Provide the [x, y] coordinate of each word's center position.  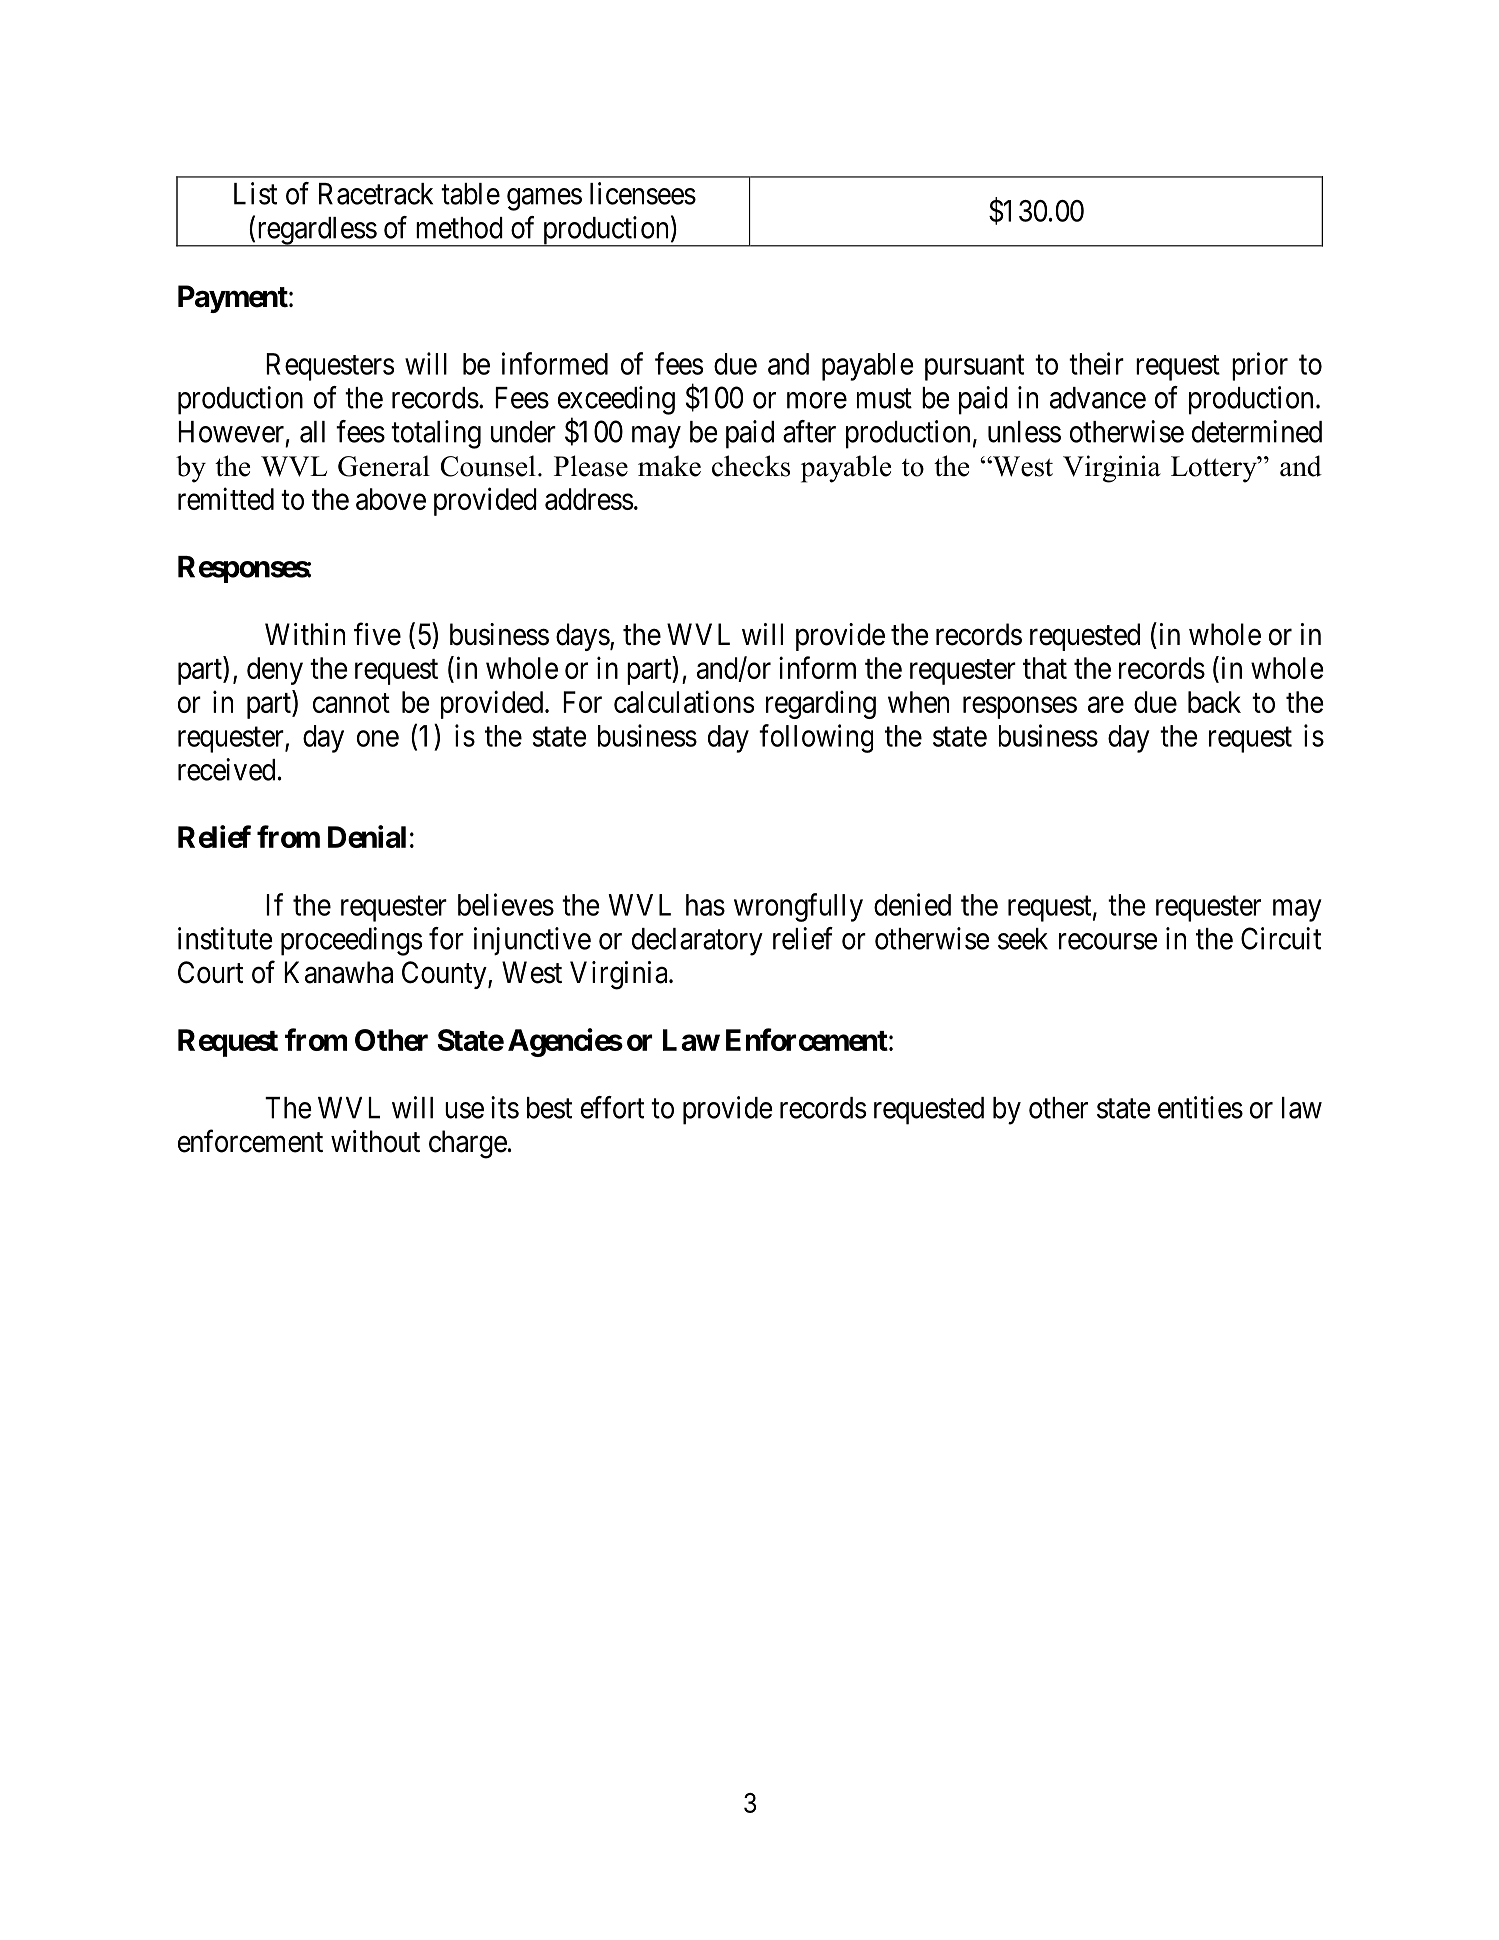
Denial [367, 836]
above [391, 499]
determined [1257, 431]
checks [751, 466]
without [375, 1141]
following [816, 738]
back [1214, 702]
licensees [643, 193]
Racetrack [376, 194]
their [1096, 363]
